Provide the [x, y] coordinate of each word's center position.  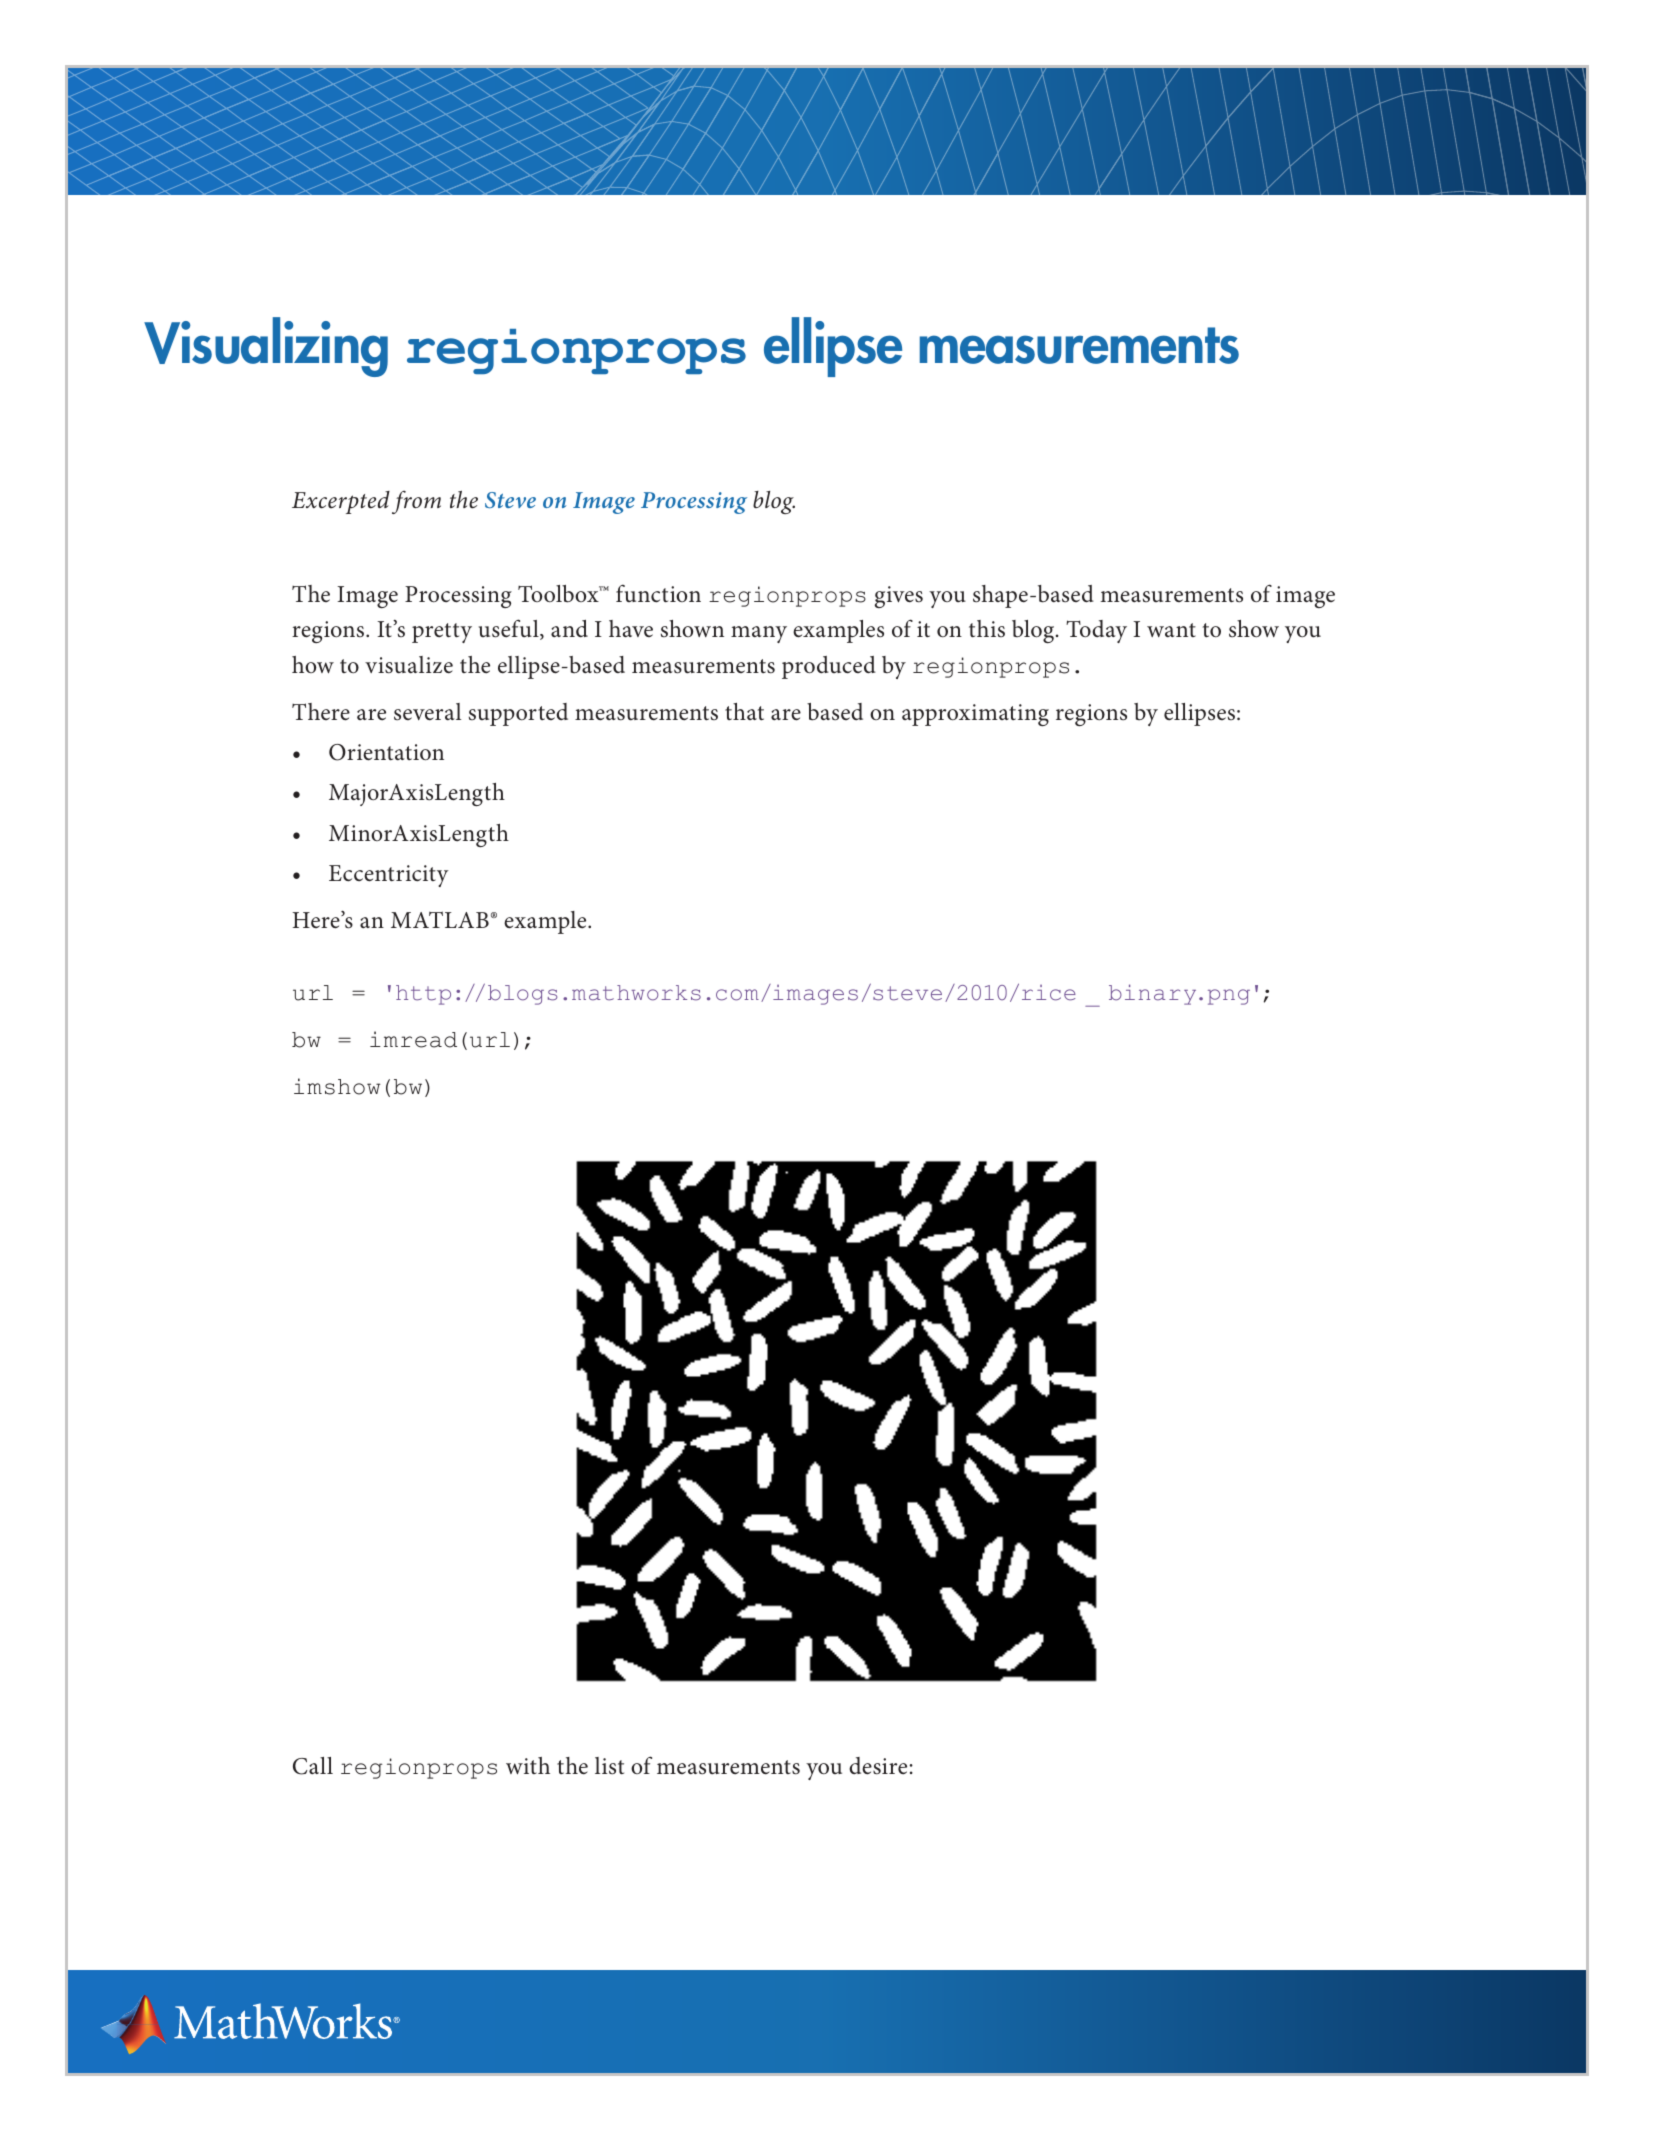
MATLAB [440, 919]
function [658, 593]
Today [1096, 631]
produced [829, 667]
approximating [975, 715]
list [609, 1766]
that [744, 712]
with [528, 1765]
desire [878, 1766]
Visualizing [266, 347]
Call [313, 1766]
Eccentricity [389, 876]
